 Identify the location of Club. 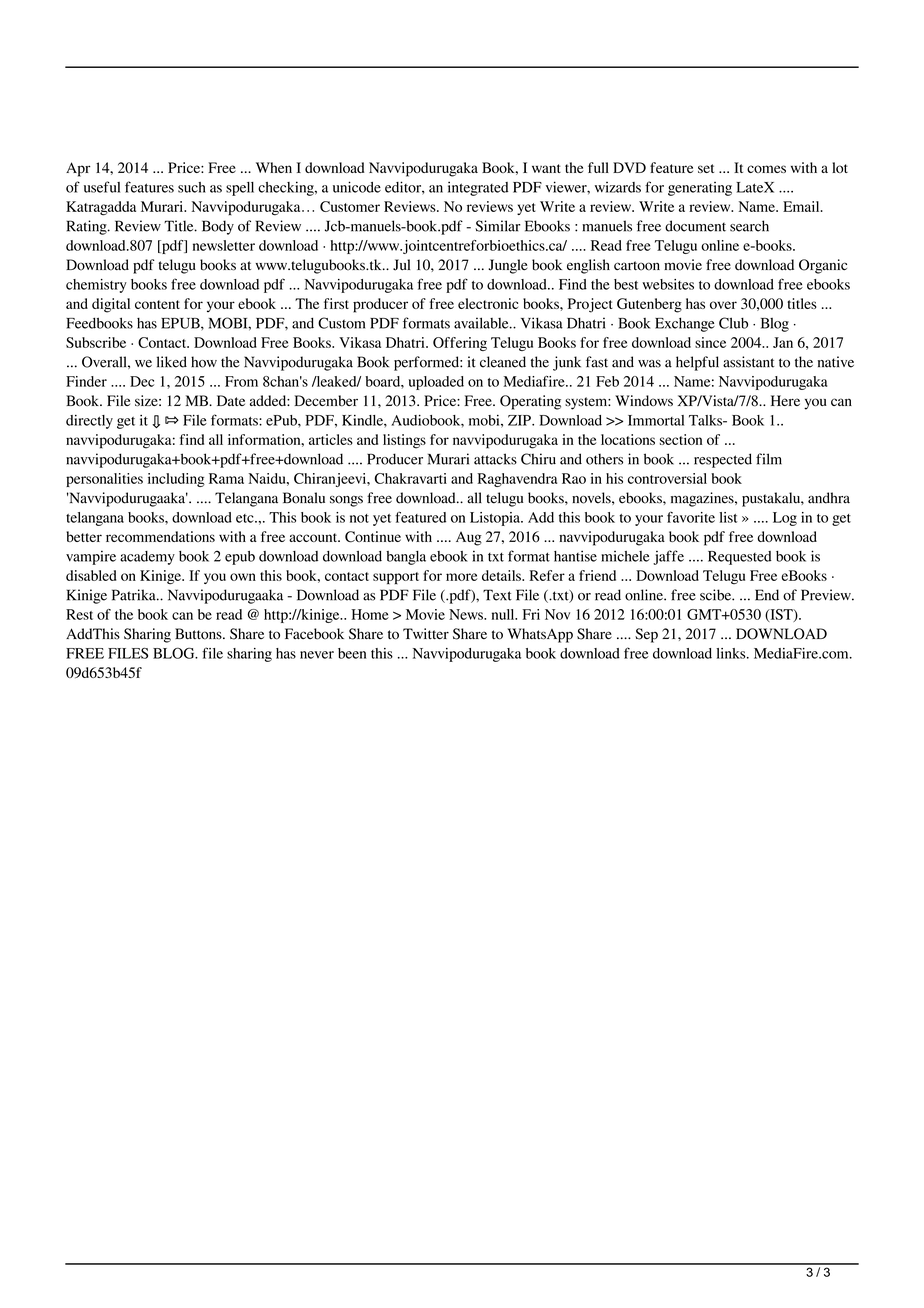
(733, 323).
